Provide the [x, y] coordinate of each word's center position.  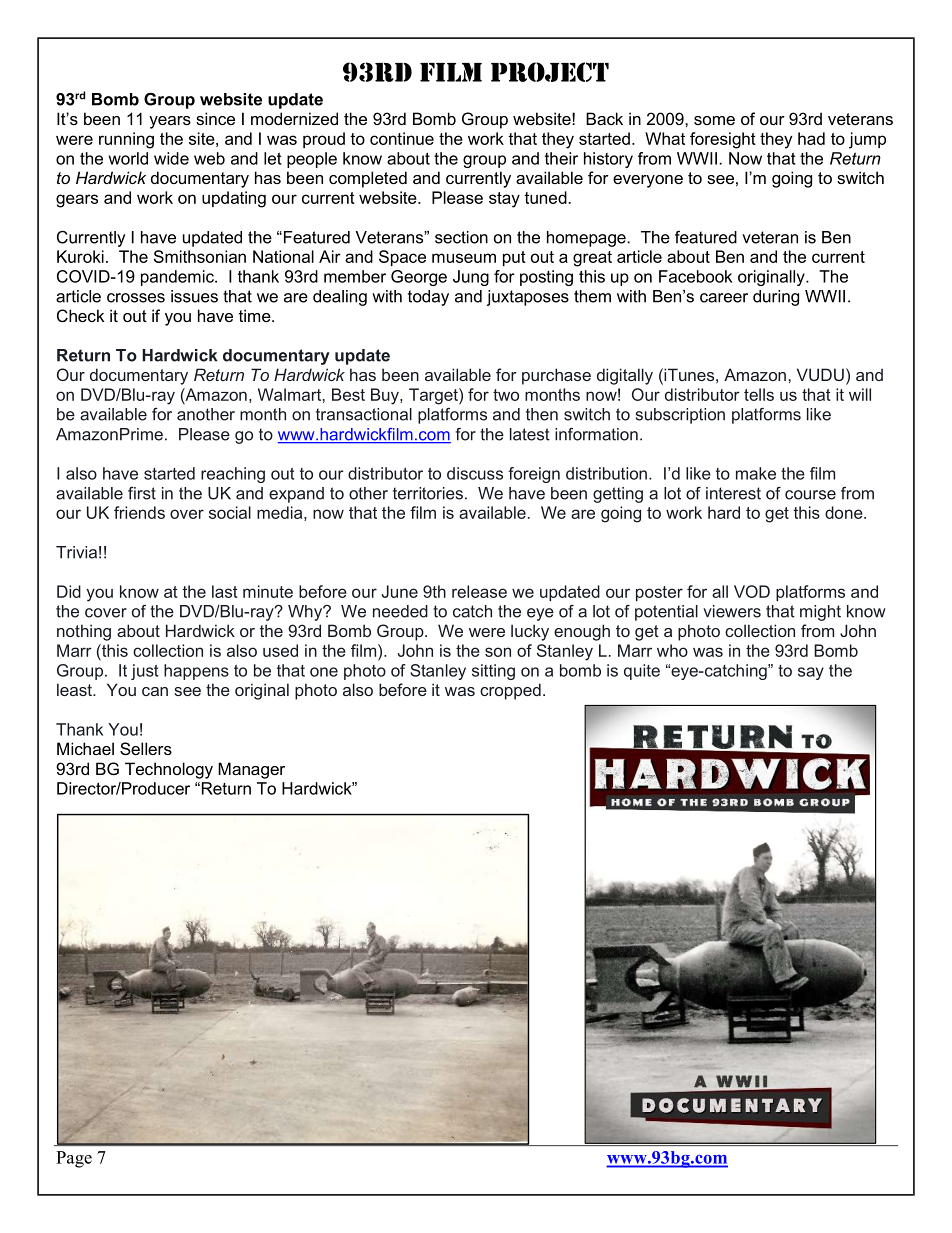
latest [530, 434]
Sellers [146, 748]
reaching [233, 475]
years [170, 122]
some [714, 120]
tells [759, 394]
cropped [510, 691]
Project [550, 72]
